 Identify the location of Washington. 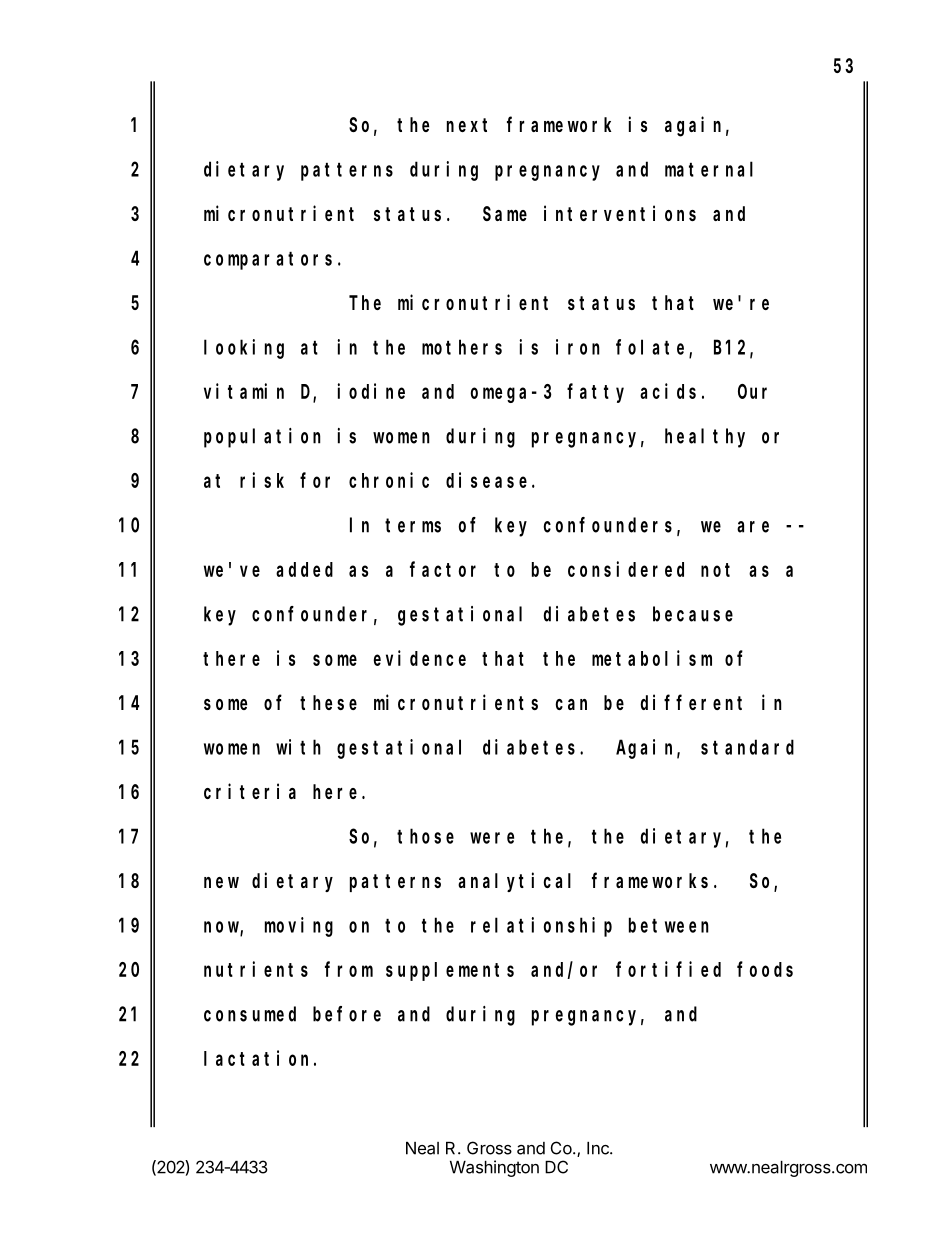
(494, 1168).
